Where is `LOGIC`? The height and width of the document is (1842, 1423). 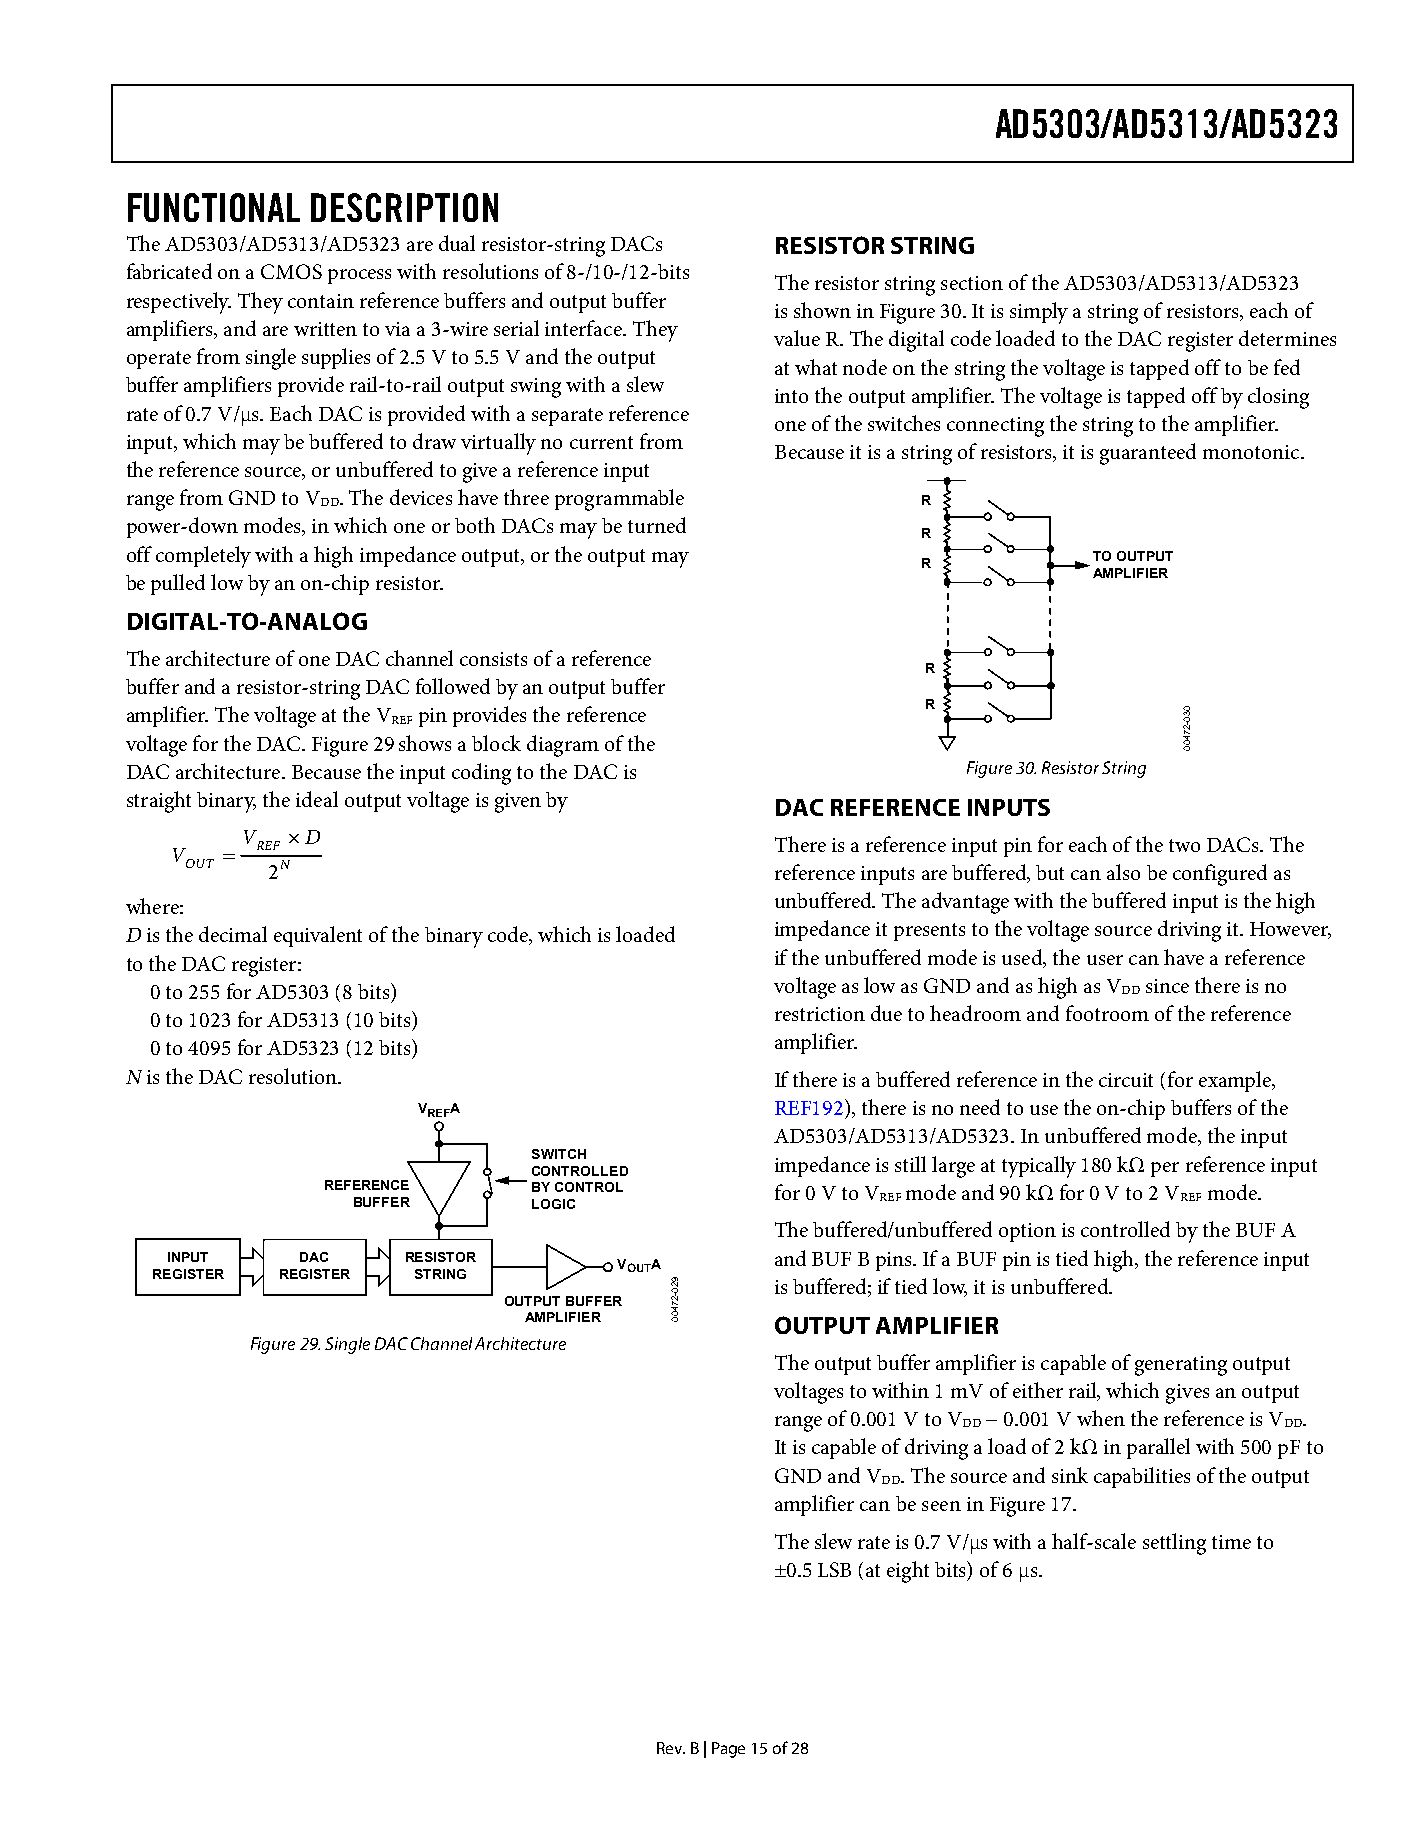 LOGIC is located at coordinates (553, 1204).
